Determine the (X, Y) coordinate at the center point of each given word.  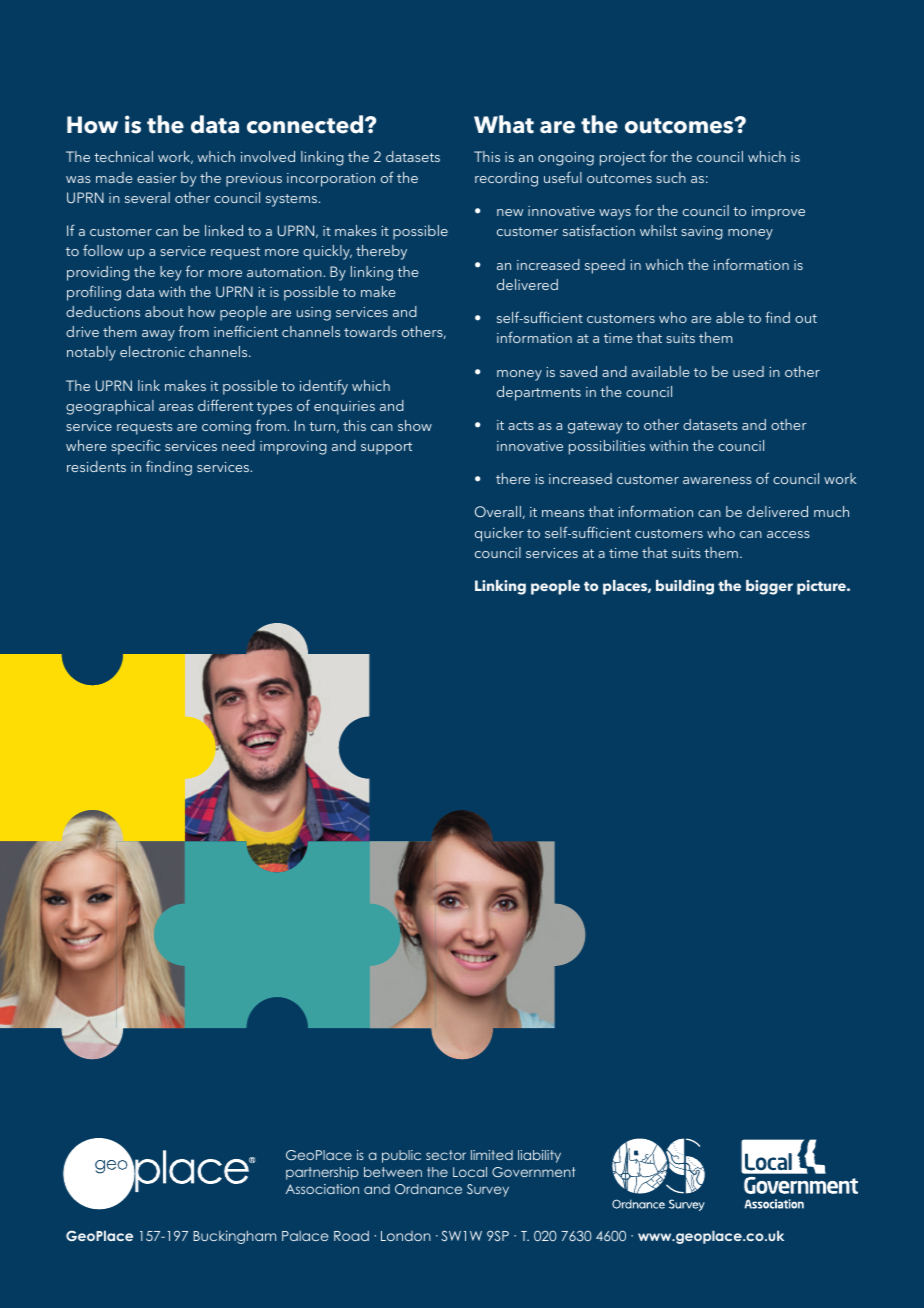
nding (173, 468)
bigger (769, 587)
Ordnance (428, 1189)
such (671, 177)
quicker (499, 534)
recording (506, 179)
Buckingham (234, 1237)
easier (157, 178)
